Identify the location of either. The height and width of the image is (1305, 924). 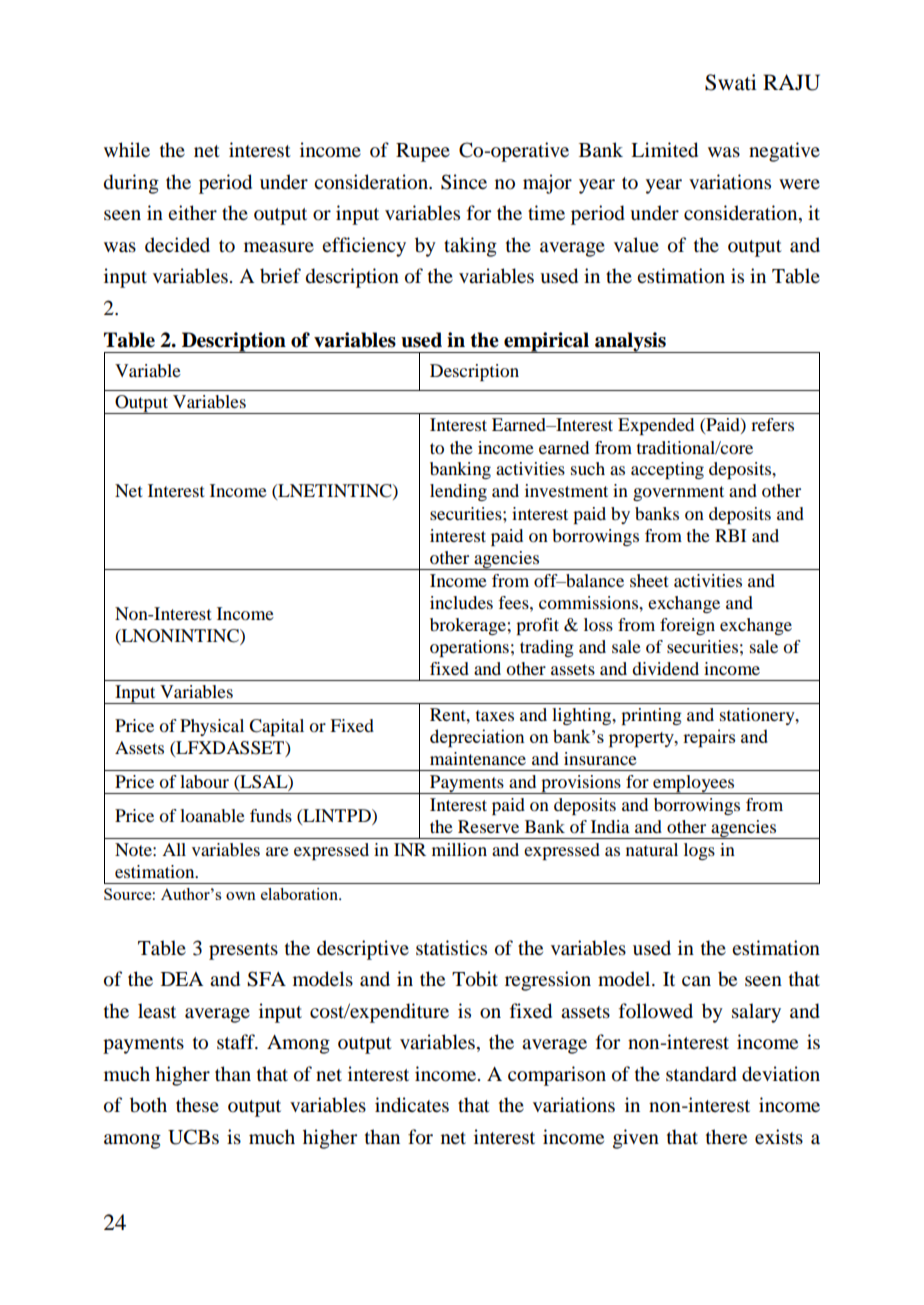
(192, 212).
